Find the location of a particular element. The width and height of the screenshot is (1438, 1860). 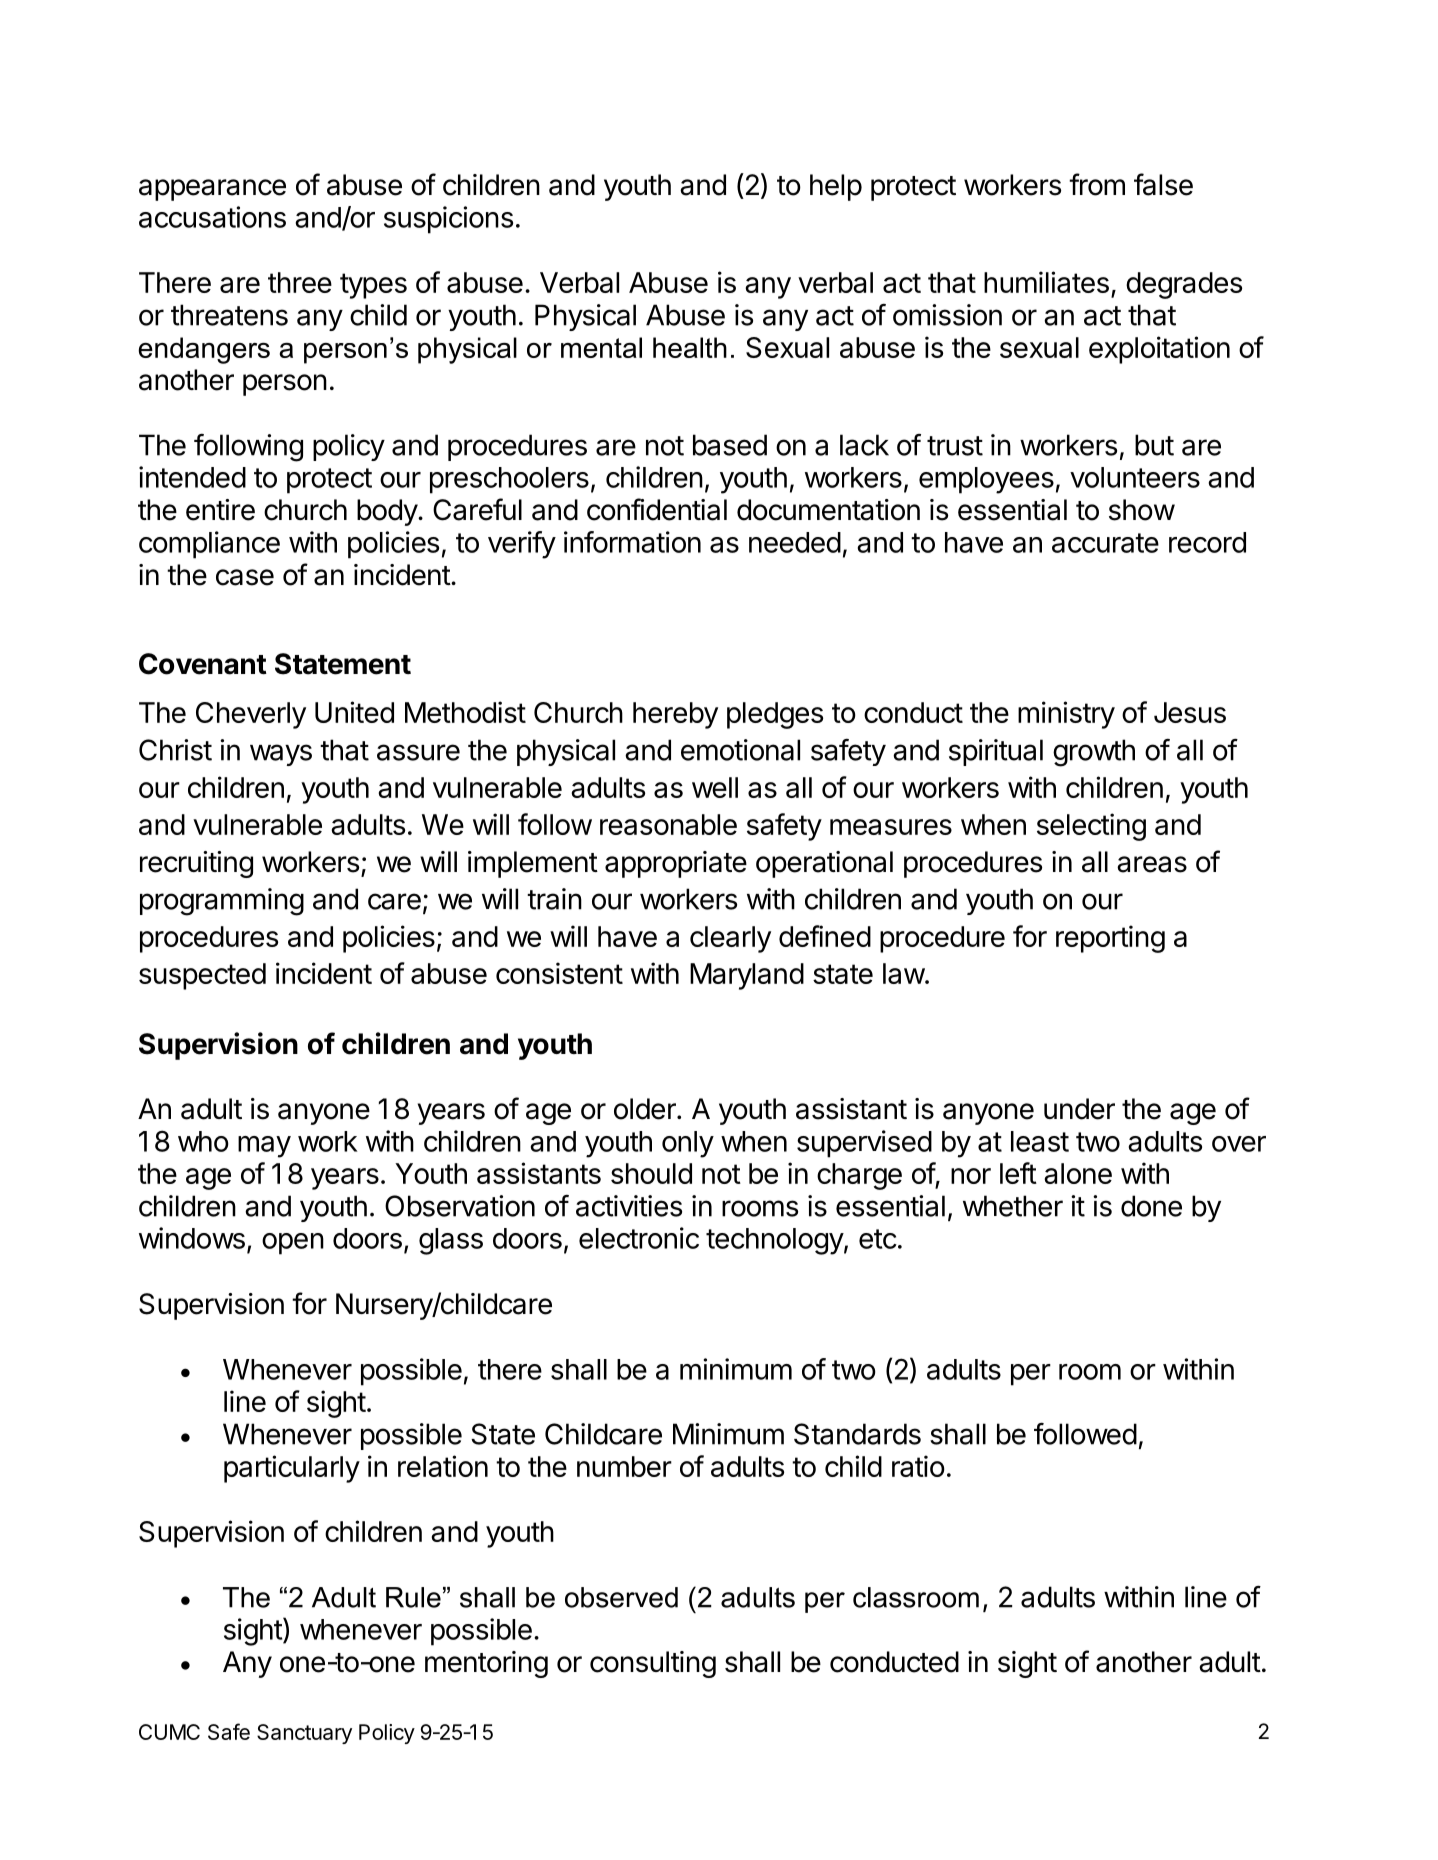

help is located at coordinates (836, 187).
